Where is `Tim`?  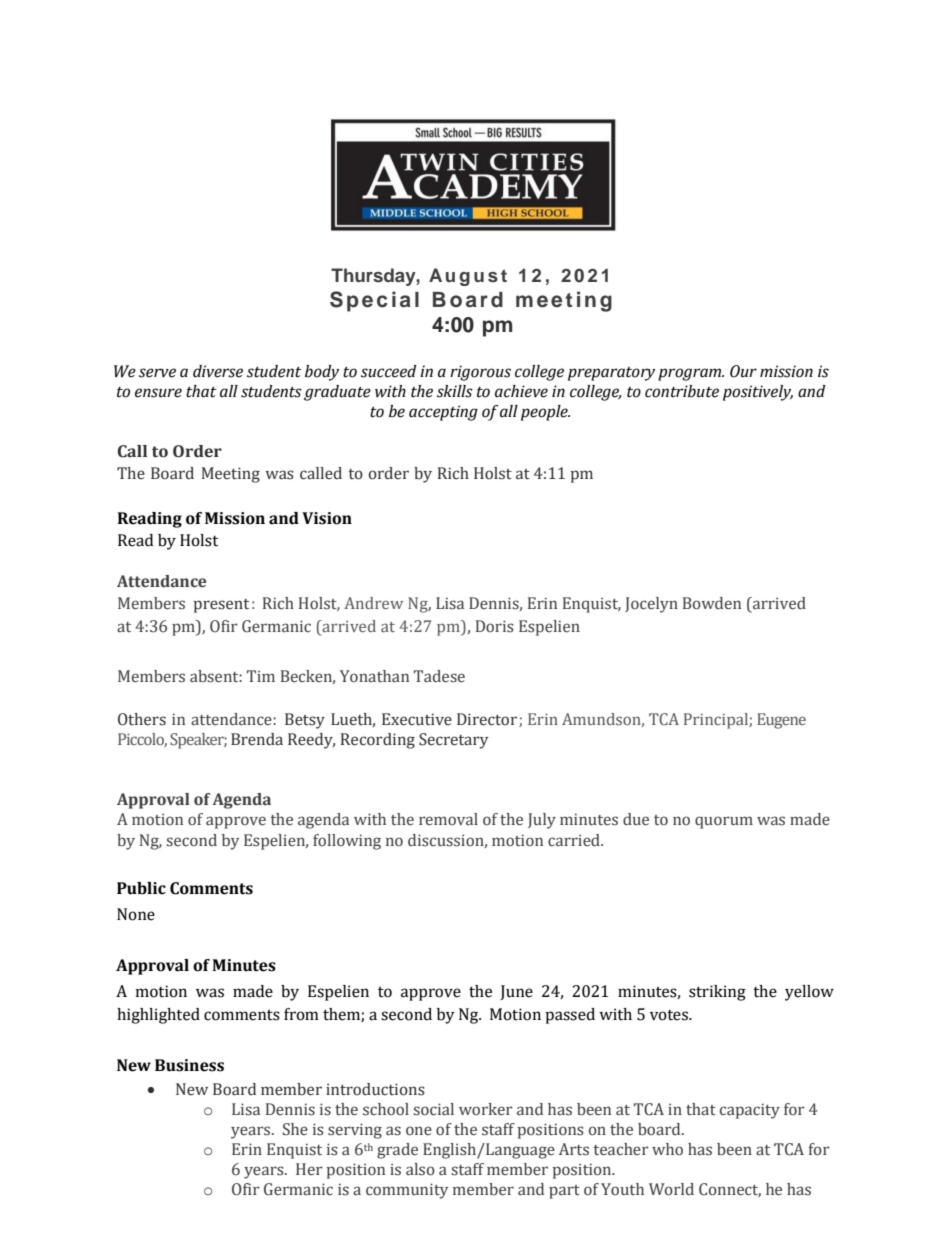
Tim is located at coordinates (261, 676).
